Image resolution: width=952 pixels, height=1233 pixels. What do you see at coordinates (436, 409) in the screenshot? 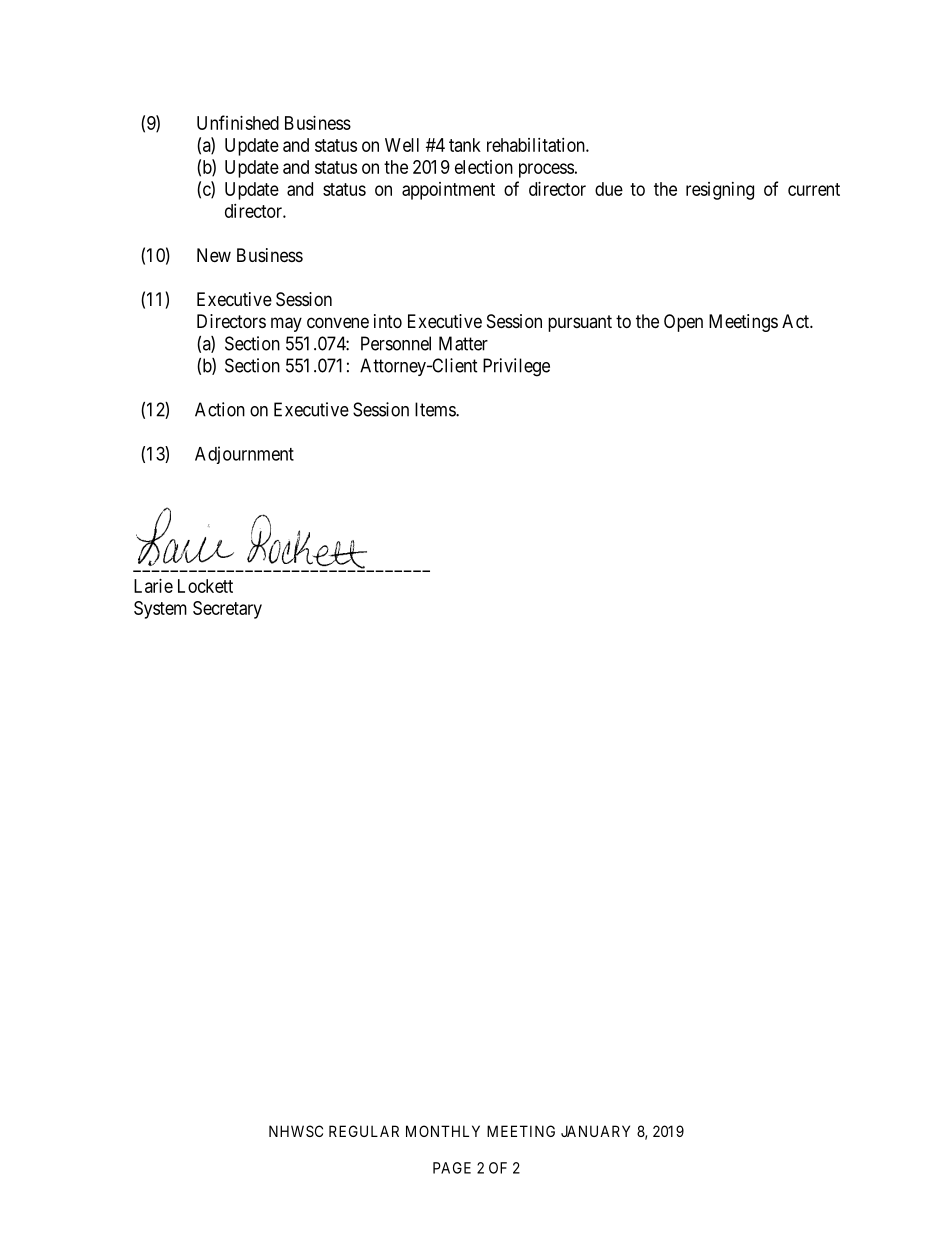
I see `Items` at bounding box center [436, 409].
